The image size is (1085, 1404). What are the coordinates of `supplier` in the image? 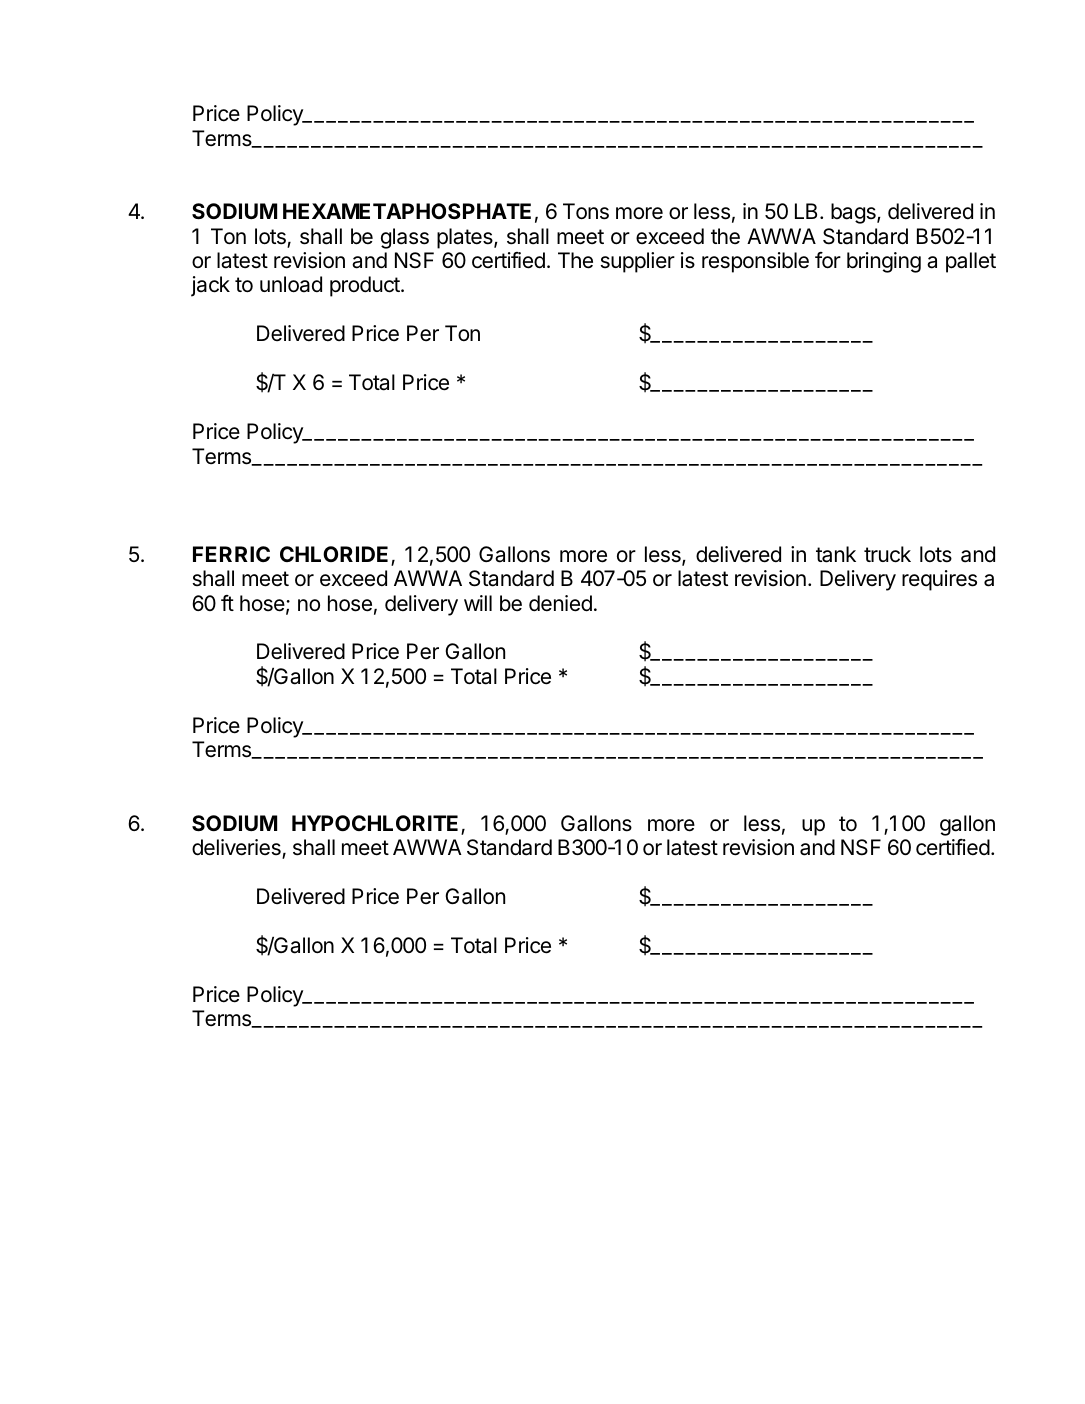 It's located at (638, 262).
